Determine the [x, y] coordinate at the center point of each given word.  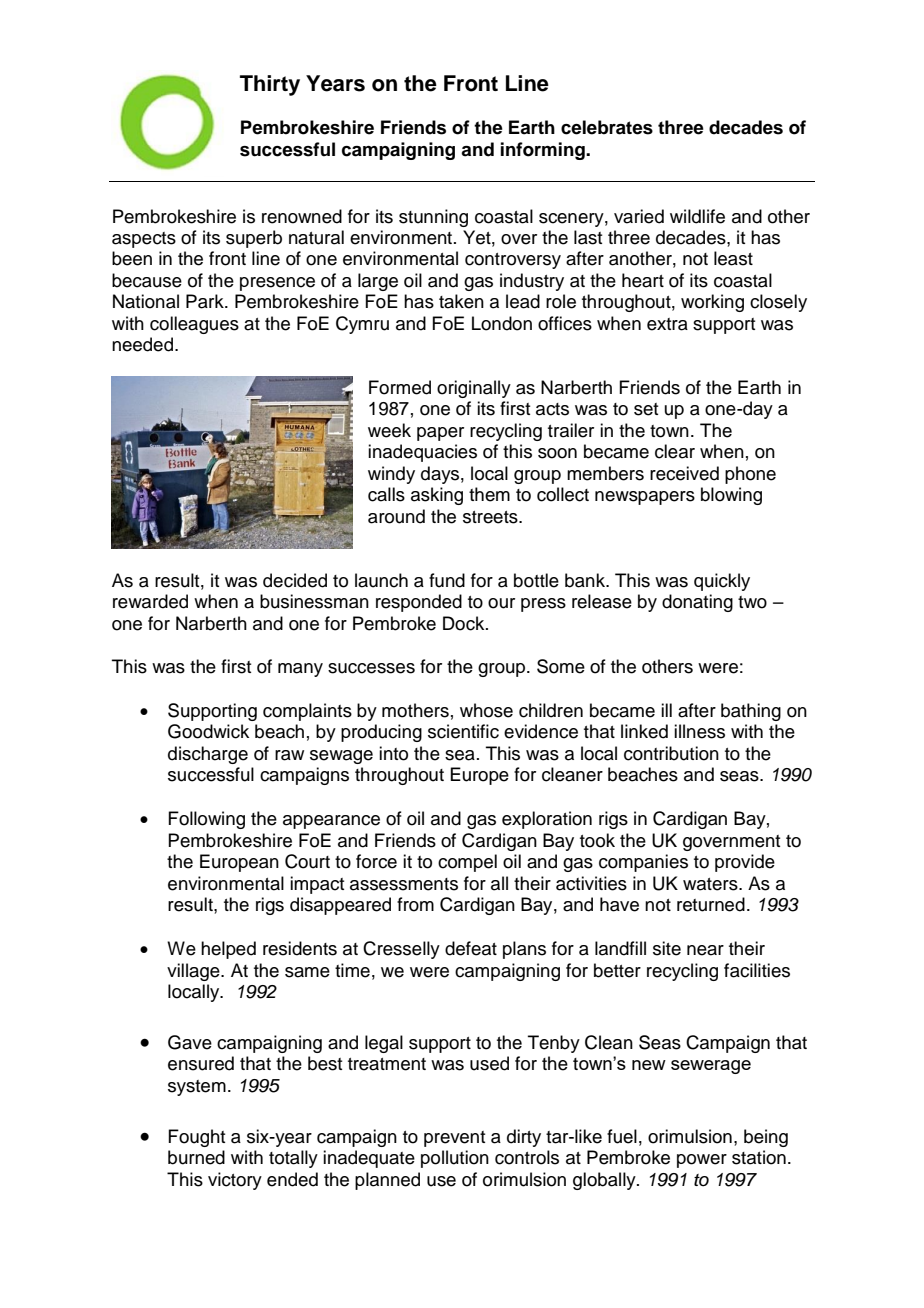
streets [491, 517]
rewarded [150, 601]
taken [461, 301]
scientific [463, 731]
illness [699, 731]
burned [196, 1157]
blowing [731, 496]
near [705, 950]
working [712, 303]
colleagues [194, 325]
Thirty [270, 85]
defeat [471, 948]
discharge [208, 755]
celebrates [607, 127]
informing [544, 151]
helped [228, 950]
